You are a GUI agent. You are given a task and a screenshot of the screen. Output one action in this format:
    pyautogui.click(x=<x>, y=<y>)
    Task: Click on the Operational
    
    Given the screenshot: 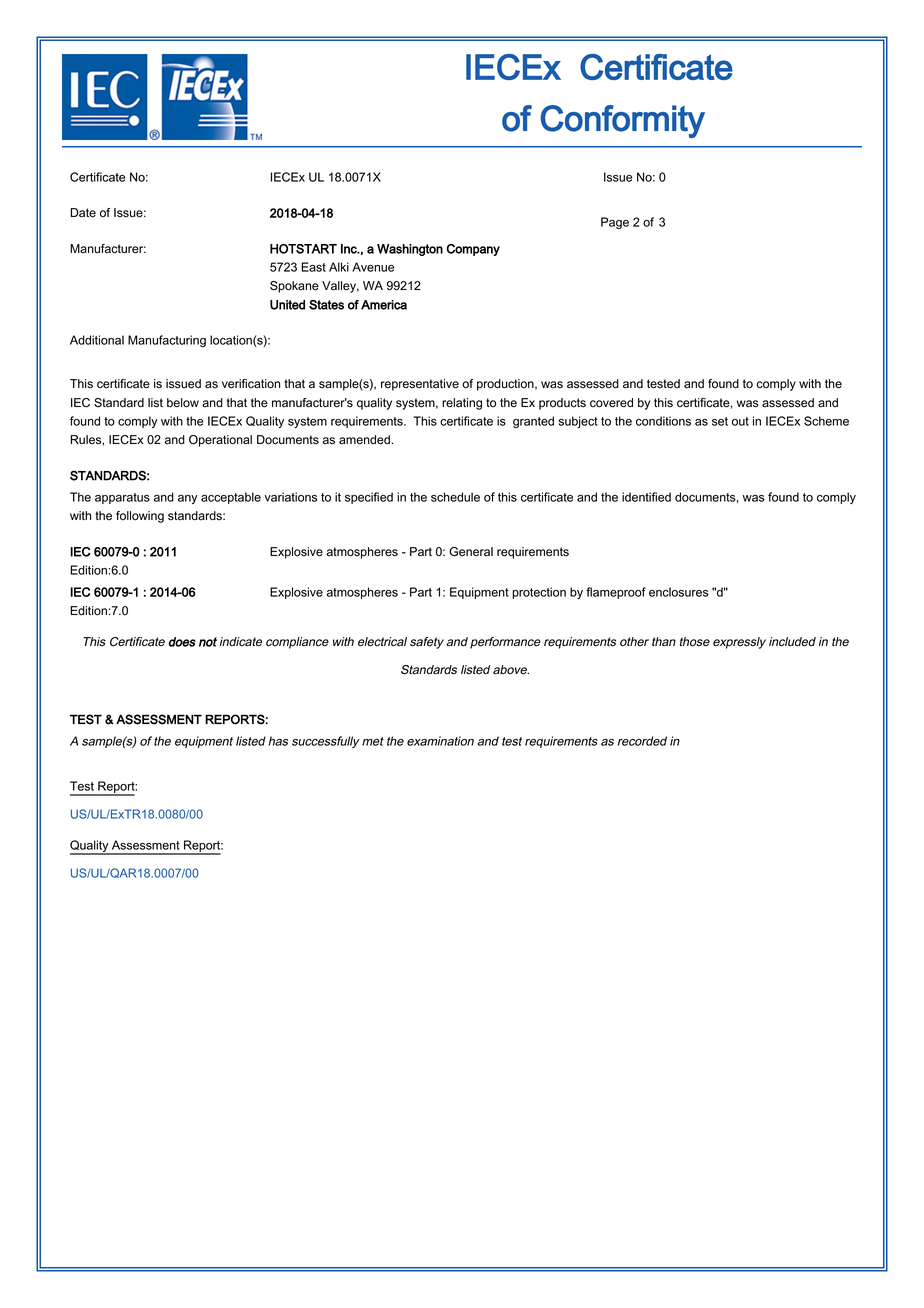 What is the action you would take?
    pyautogui.click(x=220, y=441)
